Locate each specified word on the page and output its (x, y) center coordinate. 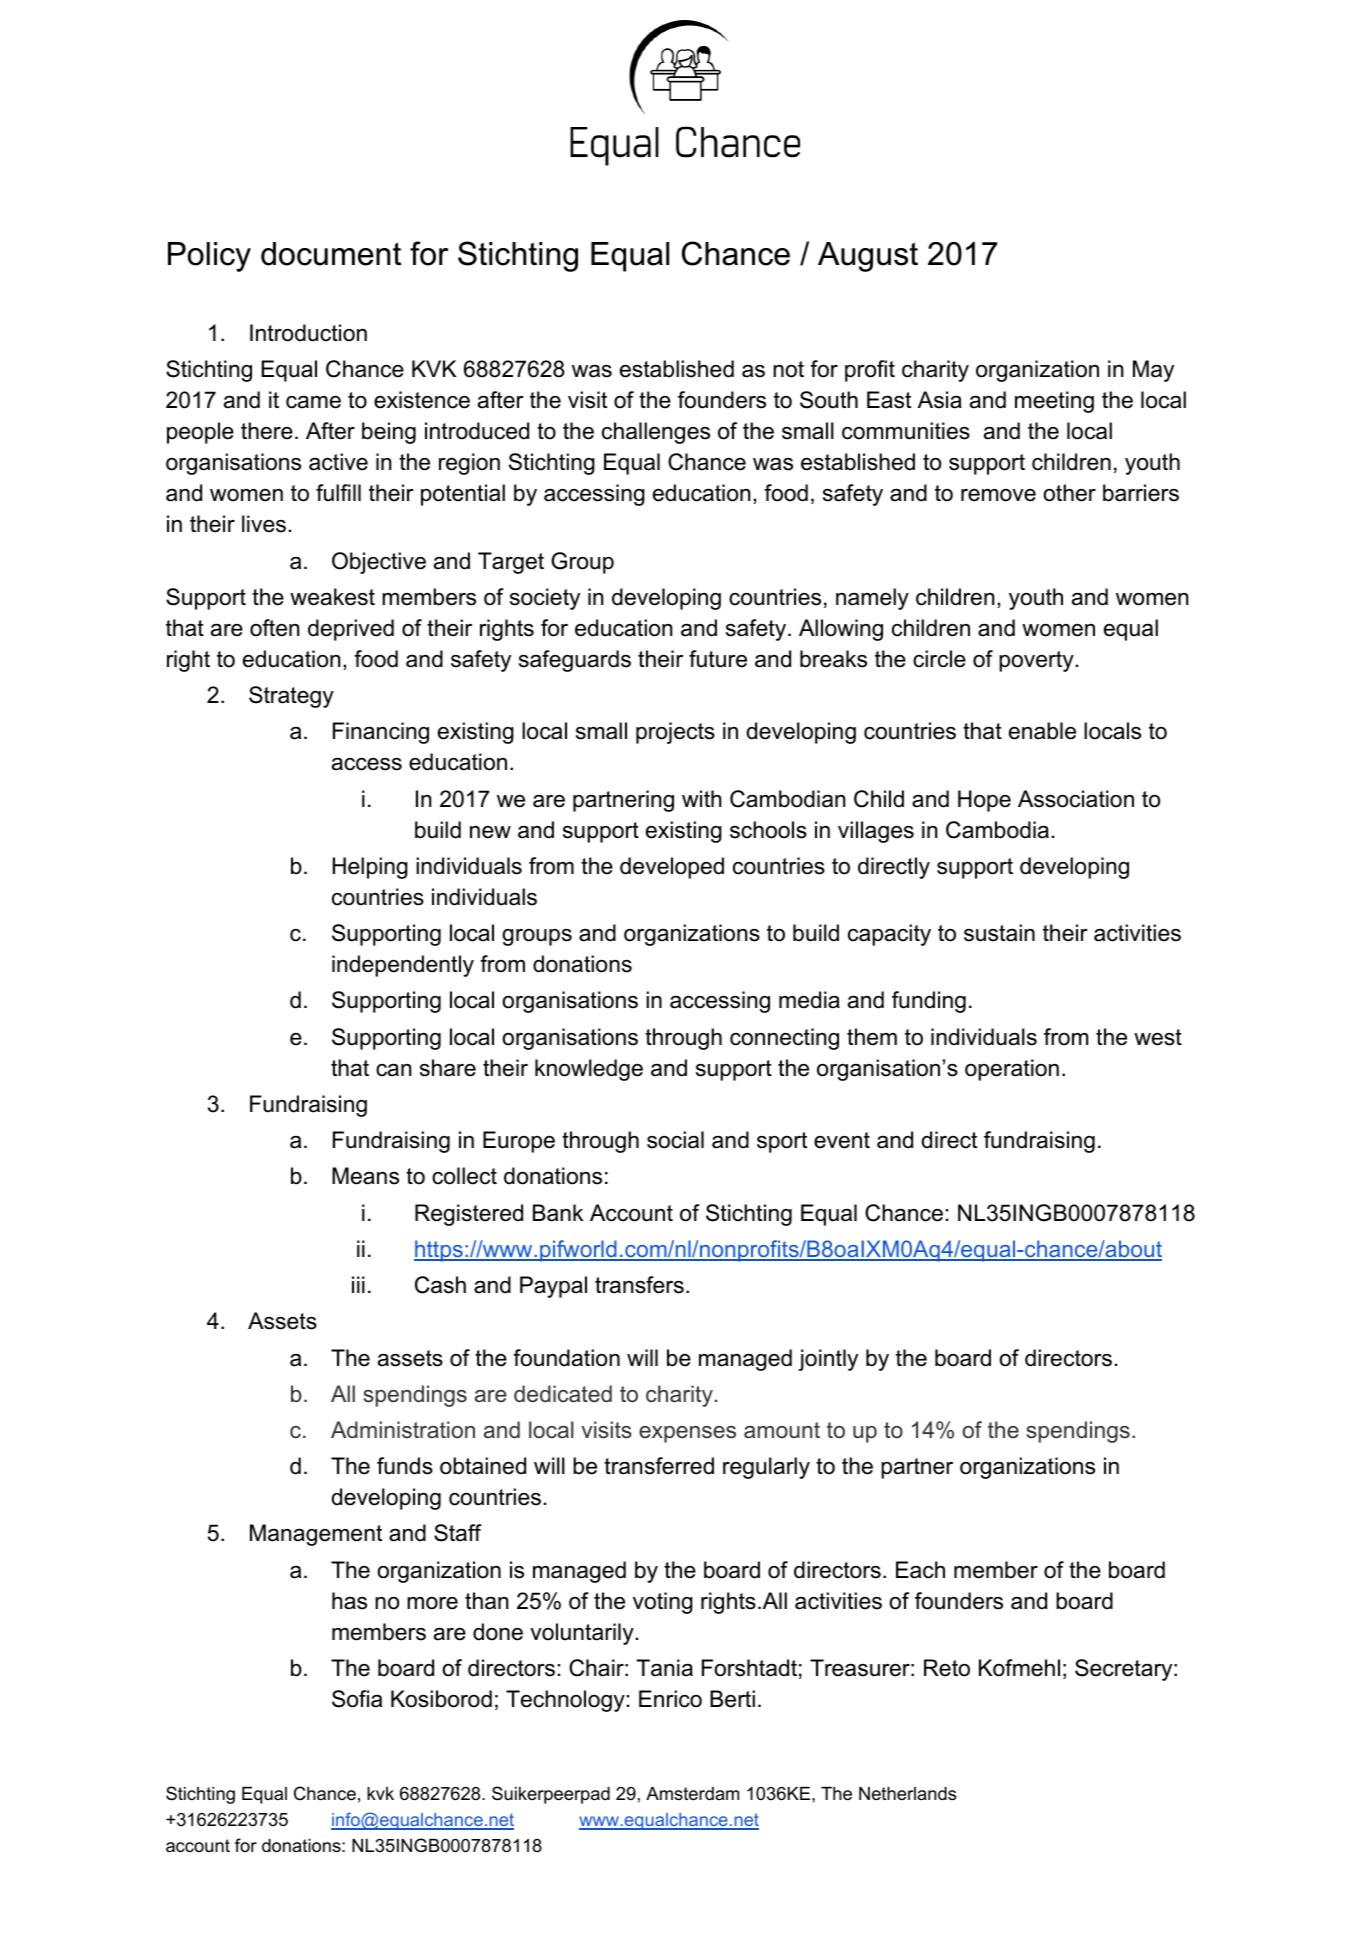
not (788, 369)
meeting (1054, 402)
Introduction (308, 333)
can (393, 1070)
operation (1012, 1070)
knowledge (589, 1070)
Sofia (357, 1699)
